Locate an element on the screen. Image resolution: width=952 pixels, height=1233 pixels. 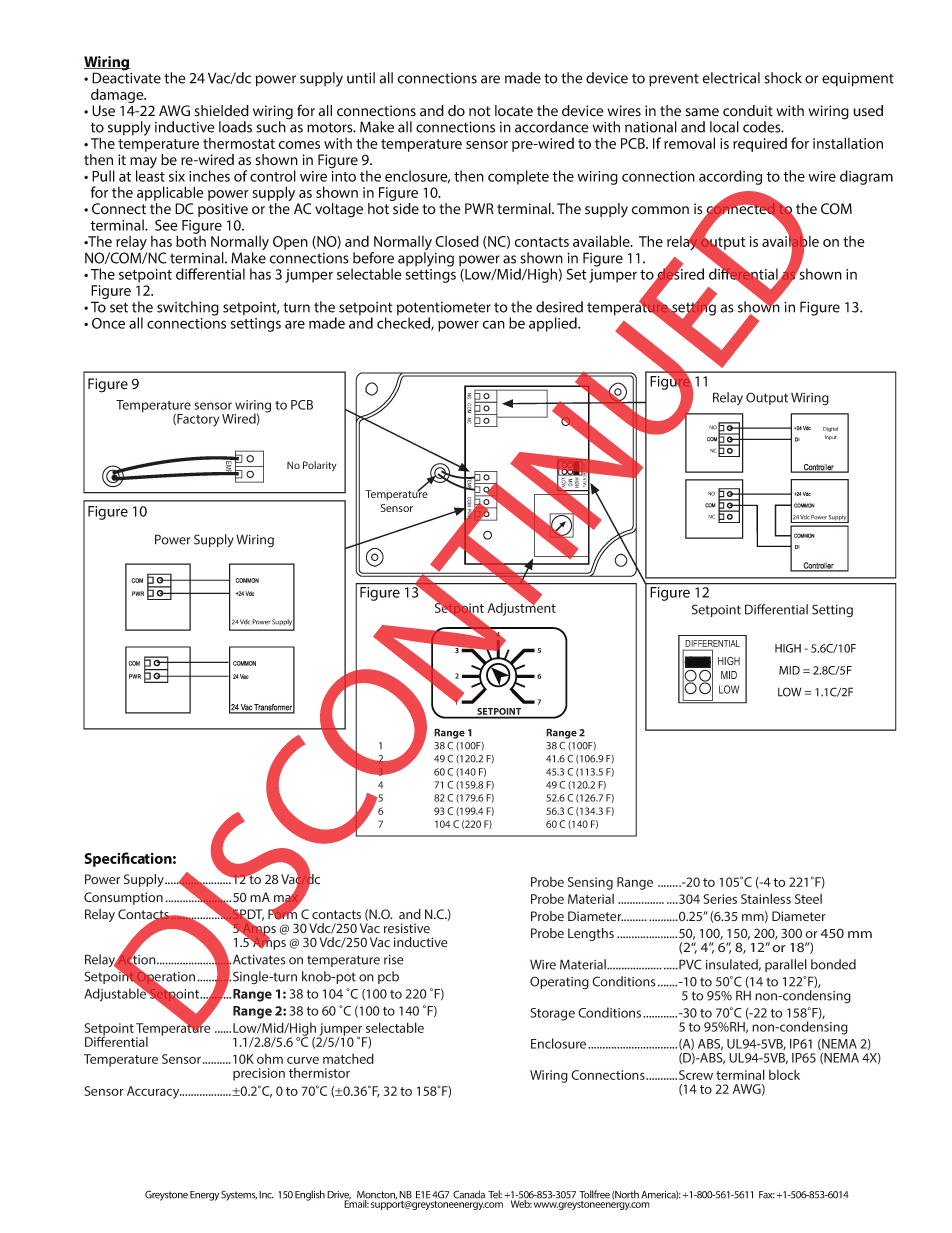
Canada is located at coordinates (469, 1194).
